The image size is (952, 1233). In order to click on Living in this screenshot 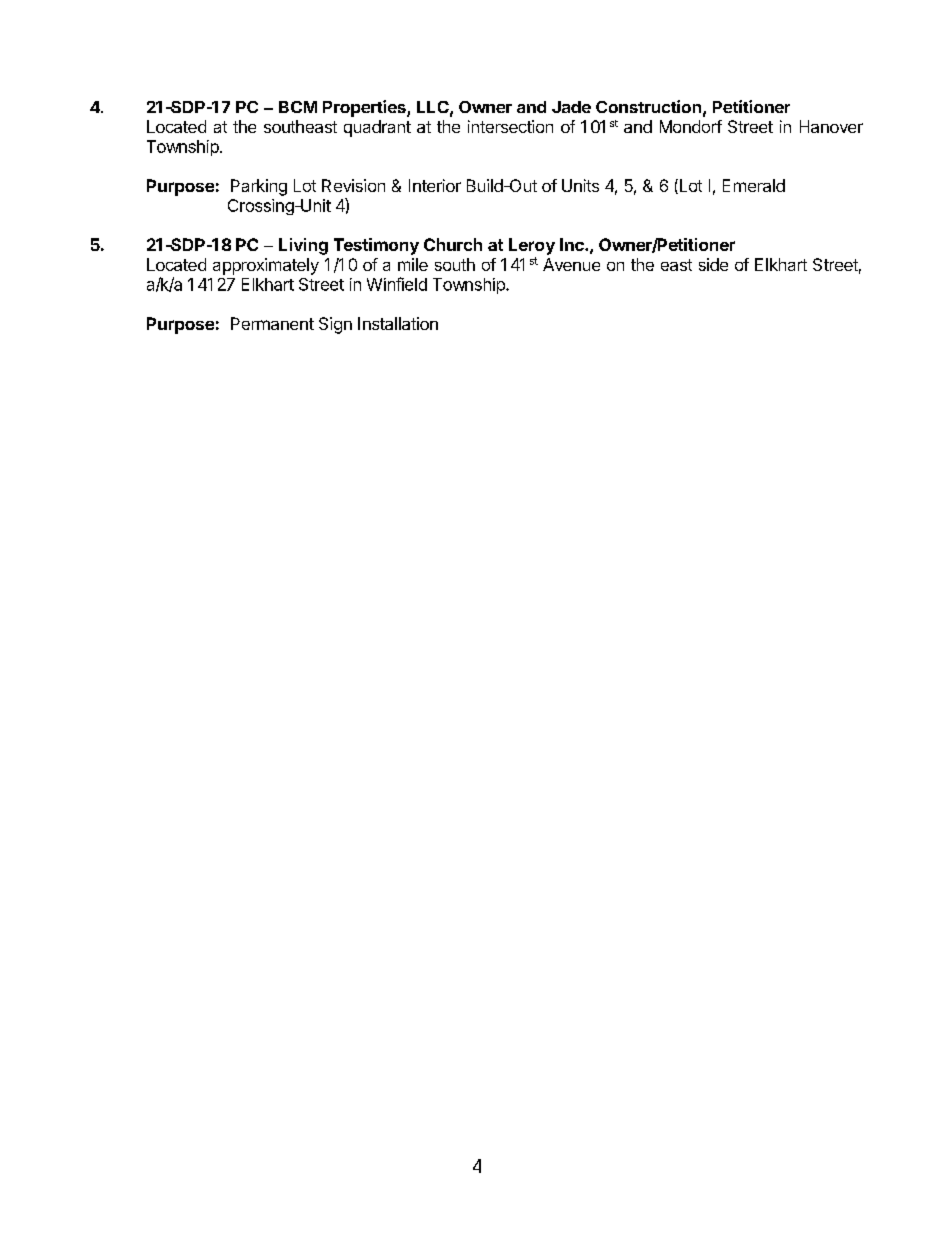, I will do `click(303, 246)`.
